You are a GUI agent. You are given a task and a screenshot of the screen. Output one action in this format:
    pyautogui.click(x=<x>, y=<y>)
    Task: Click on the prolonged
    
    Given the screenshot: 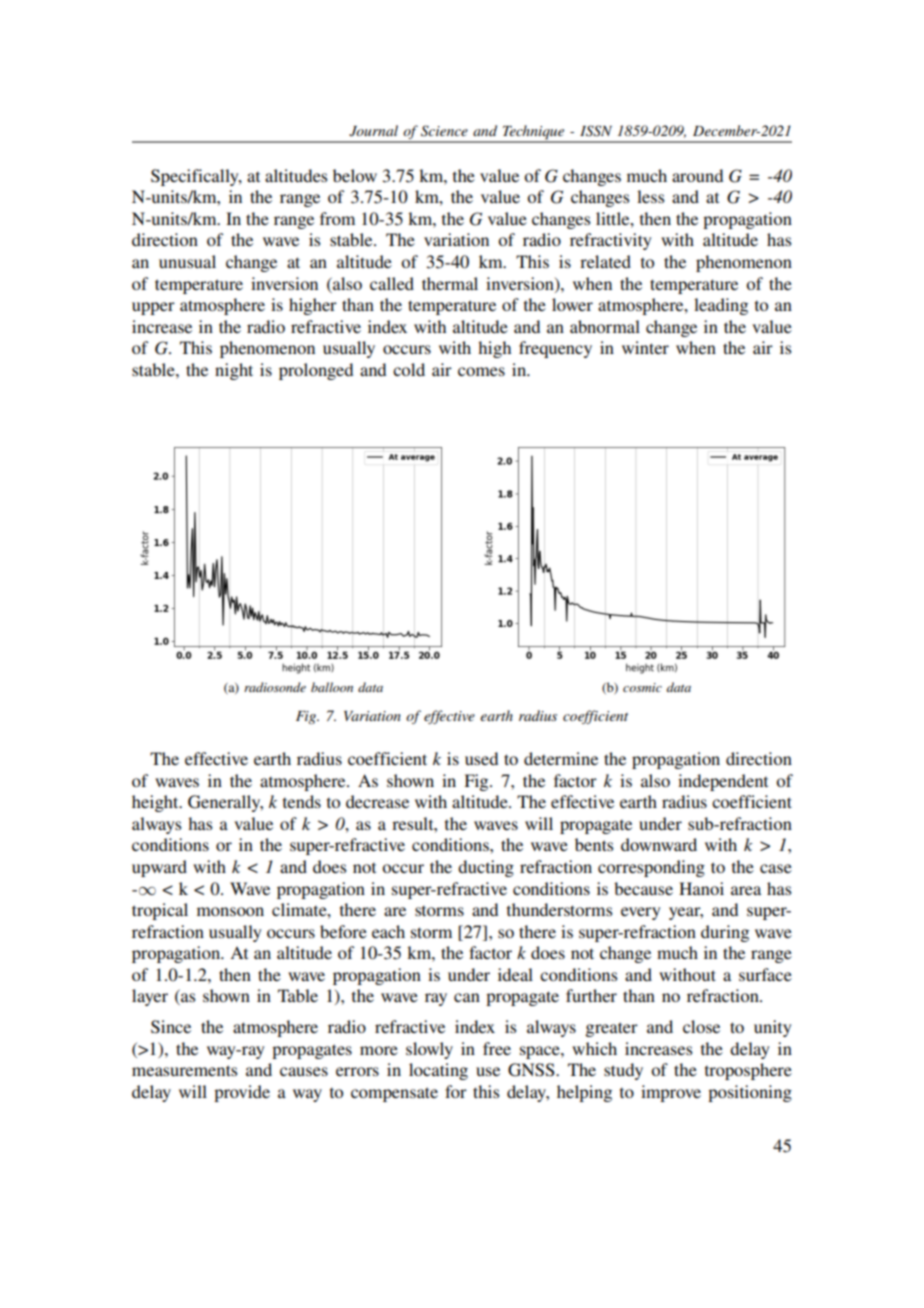 What is the action you would take?
    pyautogui.click(x=316, y=371)
